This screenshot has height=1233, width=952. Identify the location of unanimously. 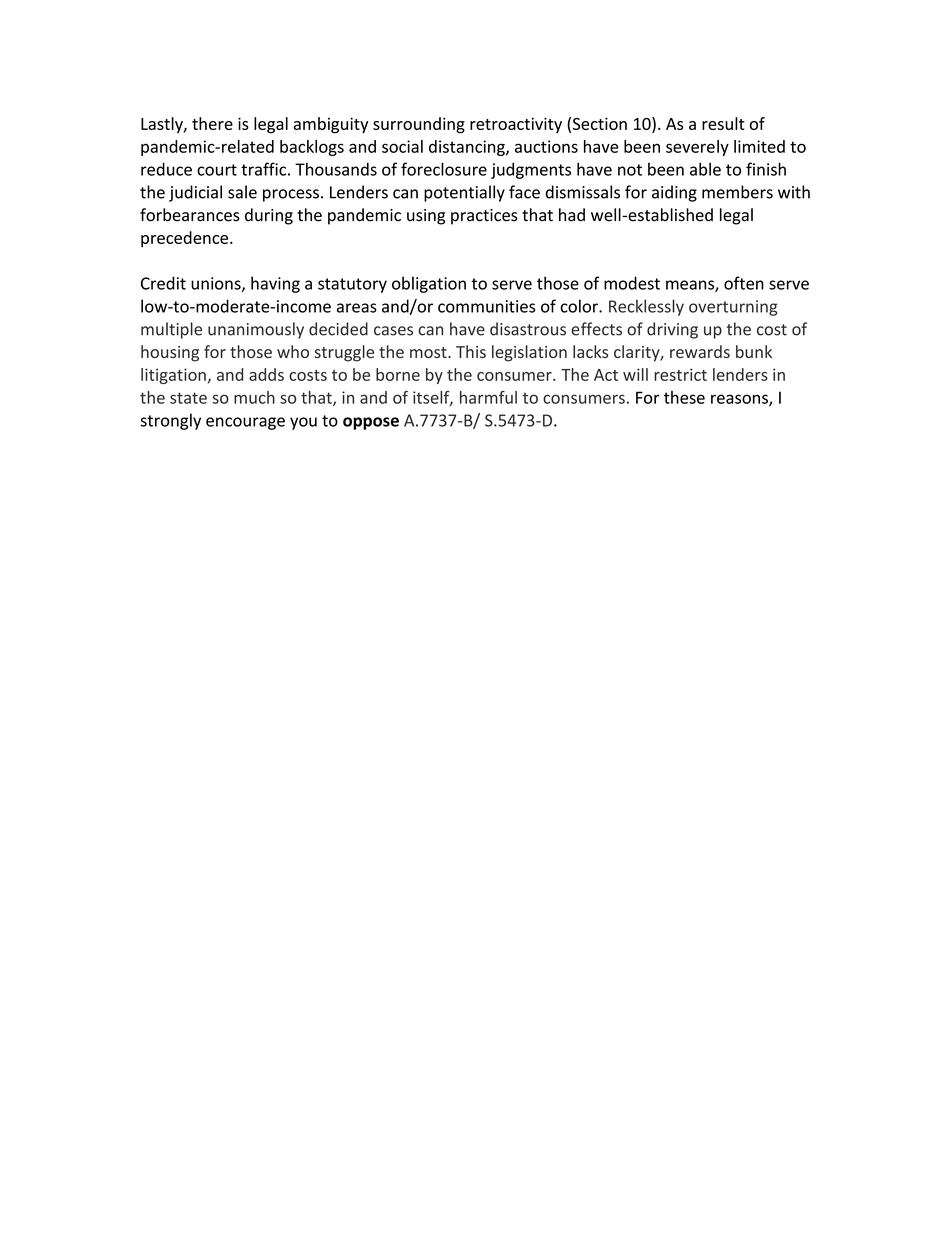
(256, 330).
